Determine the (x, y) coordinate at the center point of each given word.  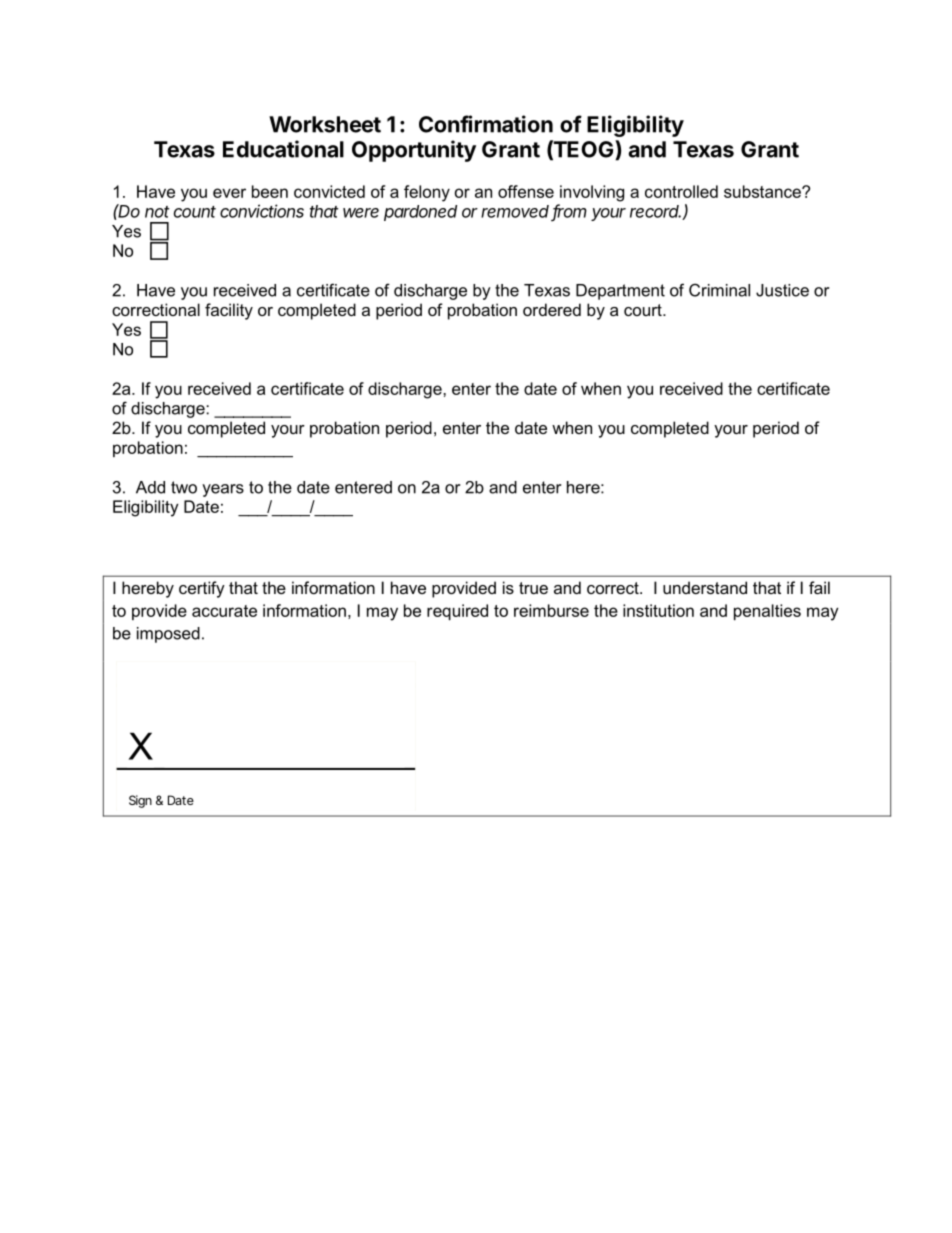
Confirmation (486, 124)
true (533, 588)
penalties (767, 612)
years (223, 490)
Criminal (719, 290)
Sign (140, 801)
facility (229, 311)
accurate (224, 611)
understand (705, 587)
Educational (283, 149)
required (457, 612)
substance (763, 191)
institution (658, 610)
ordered (552, 309)
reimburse (551, 610)
